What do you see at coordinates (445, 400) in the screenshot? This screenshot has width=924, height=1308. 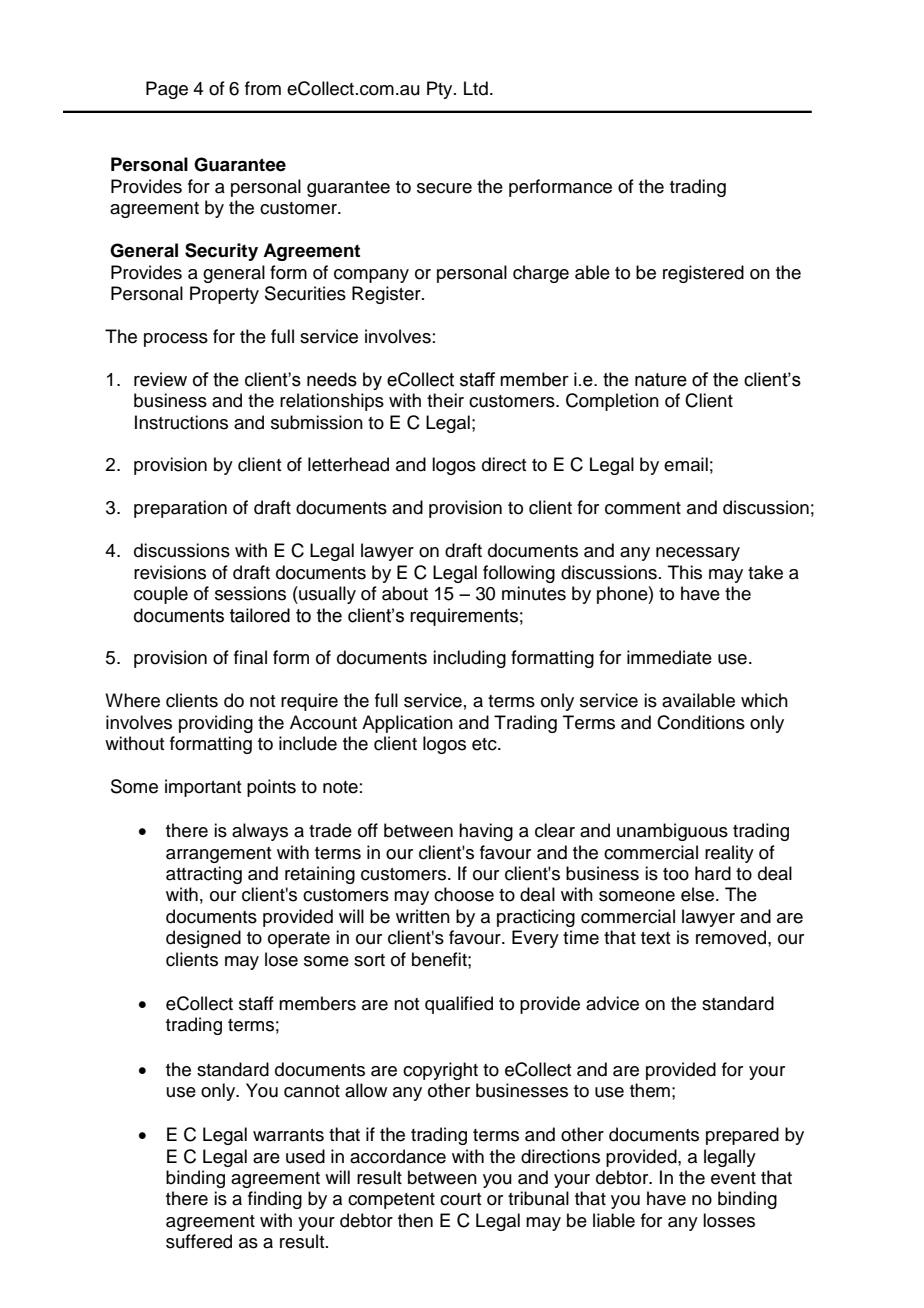 I see `their` at bounding box center [445, 400].
